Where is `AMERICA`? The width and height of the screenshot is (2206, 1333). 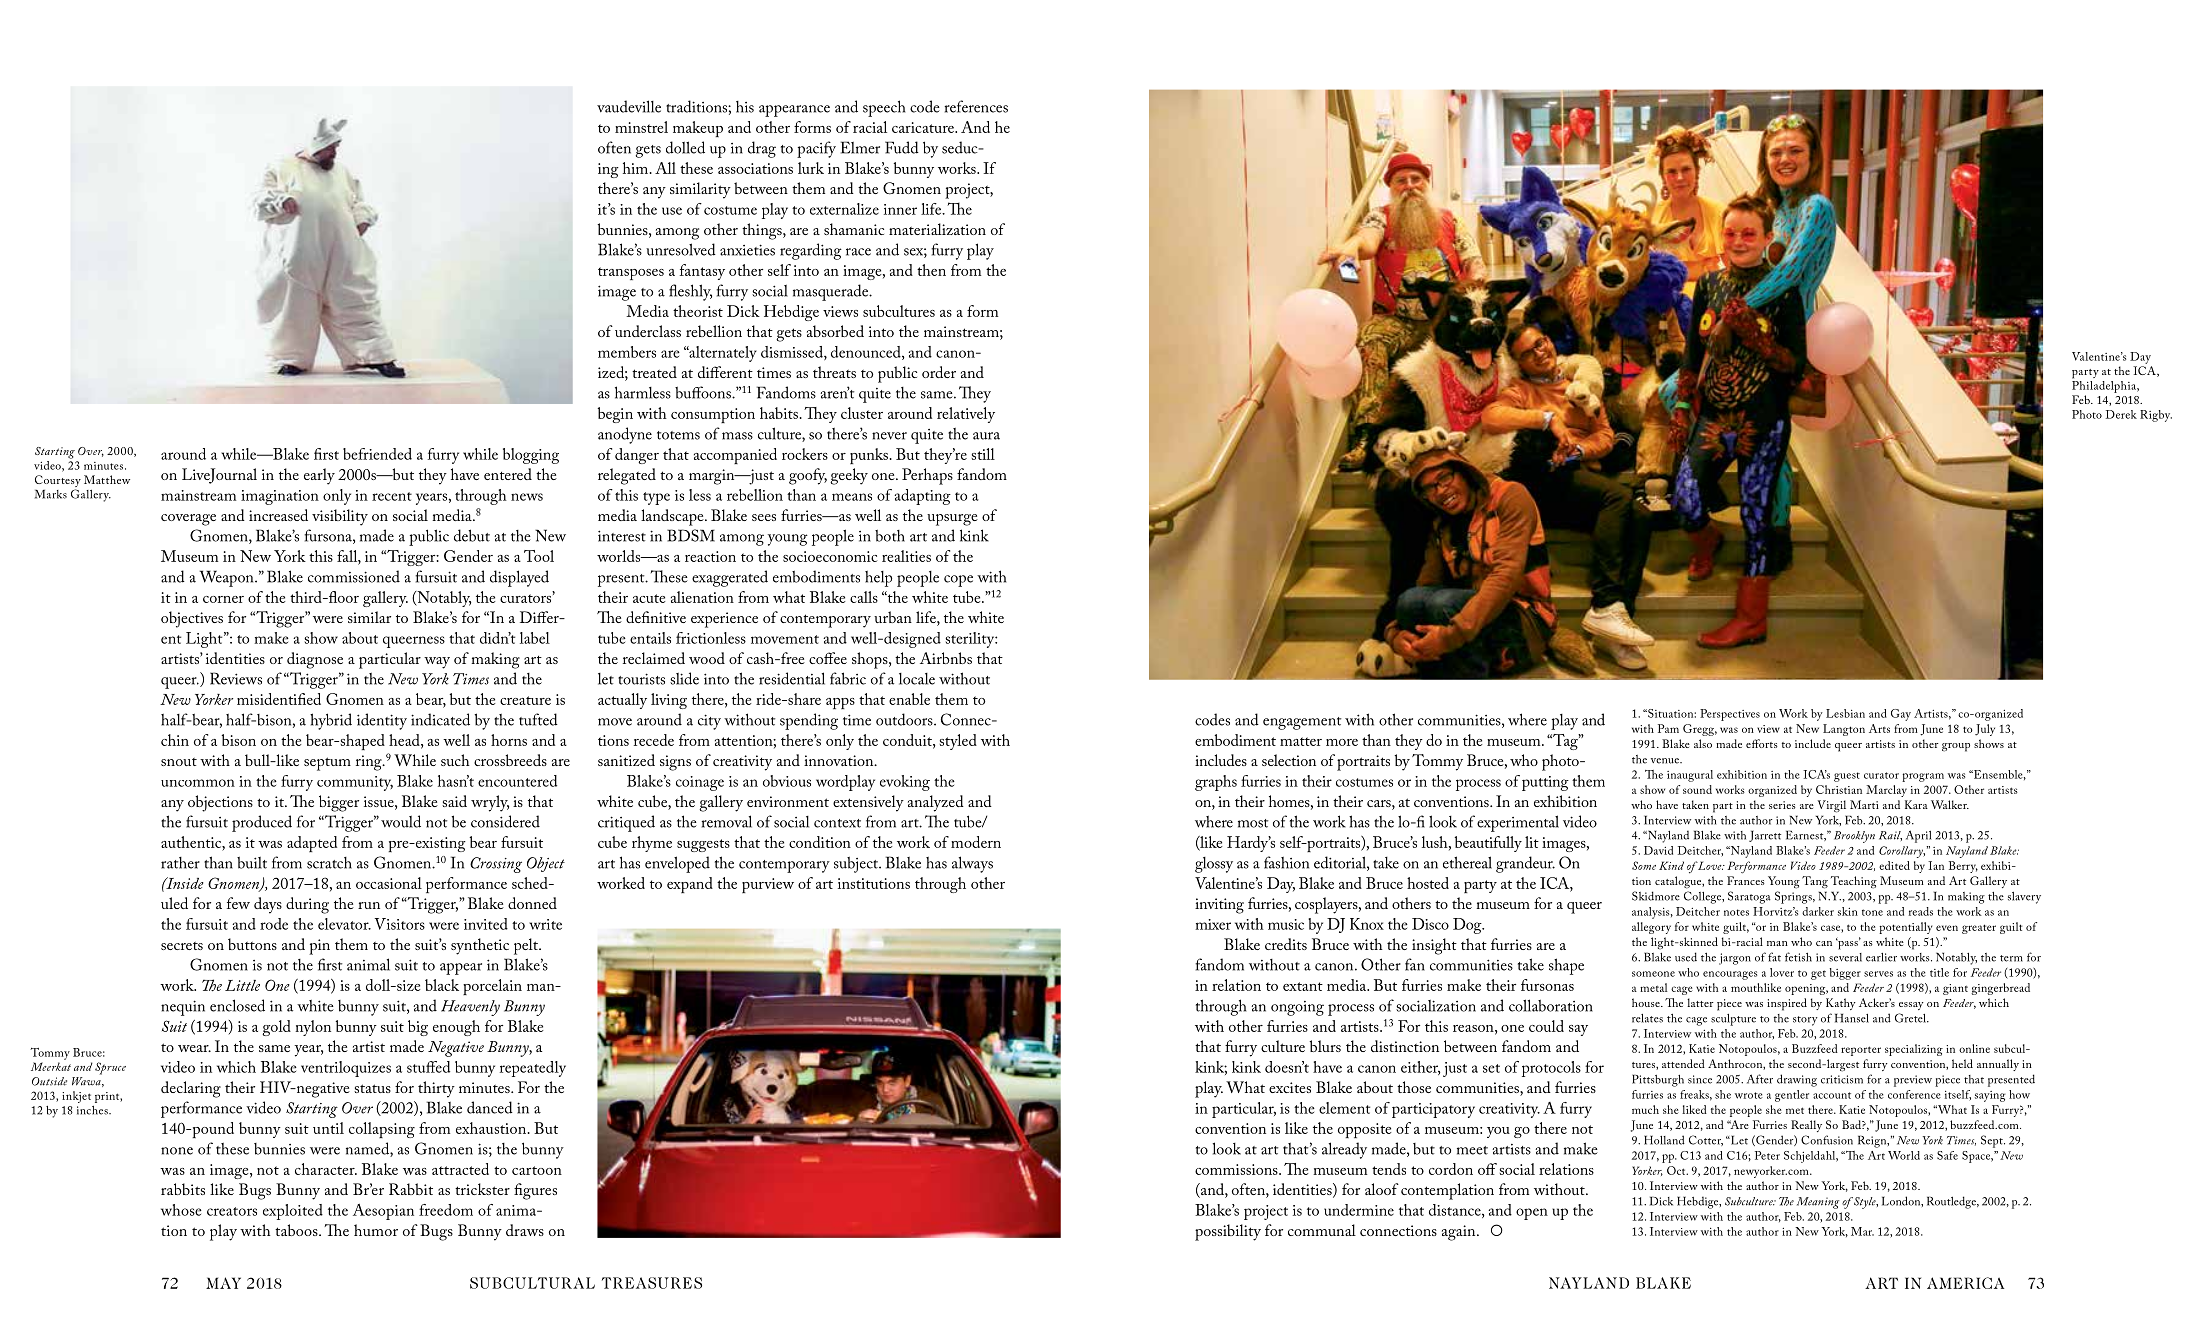
AMERICA is located at coordinates (1965, 1283).
